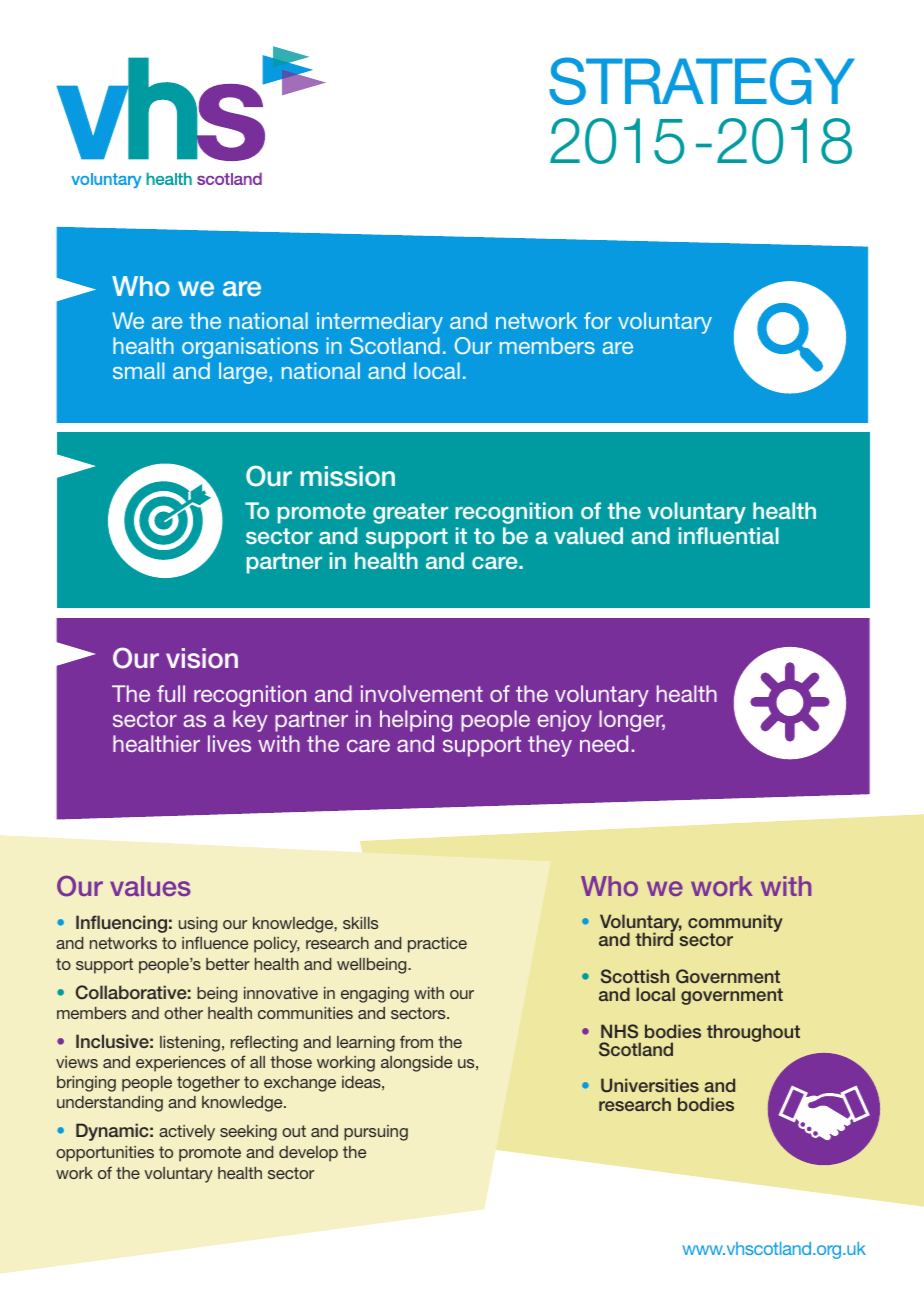  Describe the element at coordinates (702, 81) in the screenshot. I see `STRATEGY` at that location.
